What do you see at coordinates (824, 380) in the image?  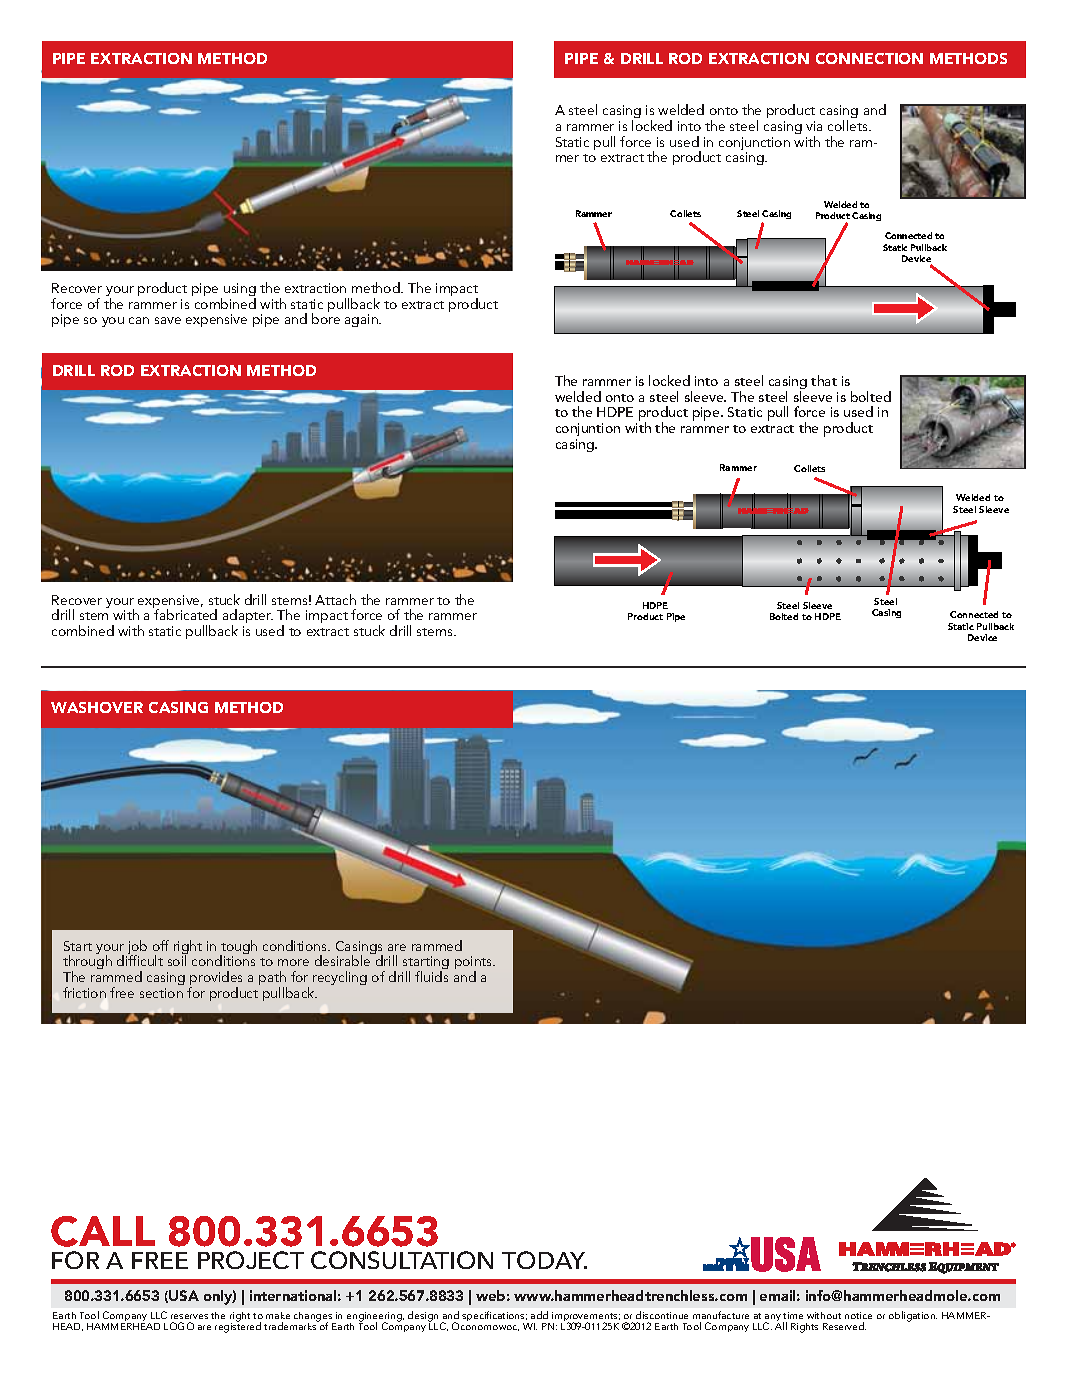 I see `that` at bounding box center [824, 380].
